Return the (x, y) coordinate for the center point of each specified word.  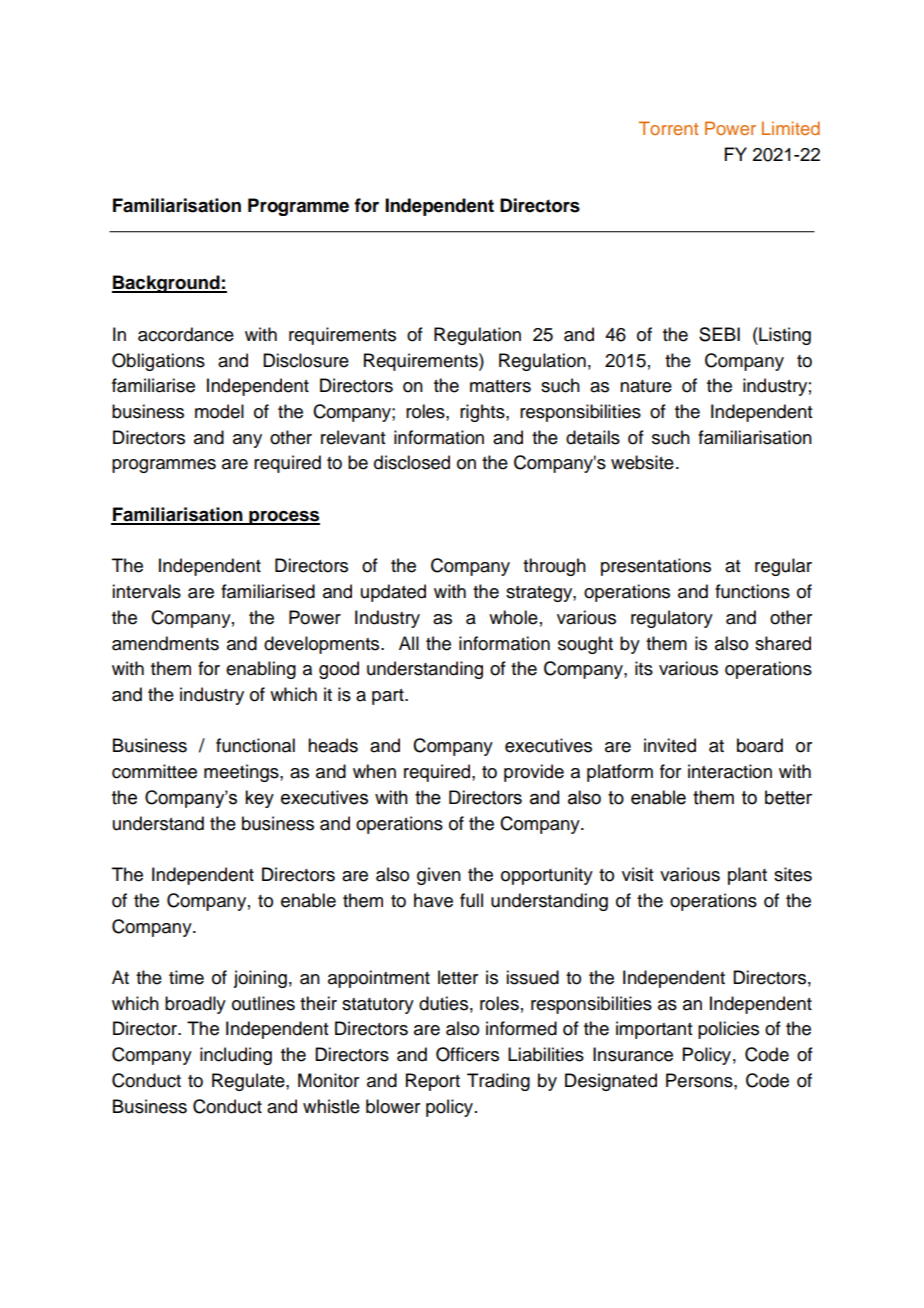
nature (646, 386)
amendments (165, 643)
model (219, 411)
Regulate (249, 1082)
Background (167, 284)
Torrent (668, 128)
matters (500, 386)
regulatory (672, 619)
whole (513, 617)
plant (747, 876)
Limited (791, 128)
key (259, 799)
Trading (498, 1082)
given (439, 876)
